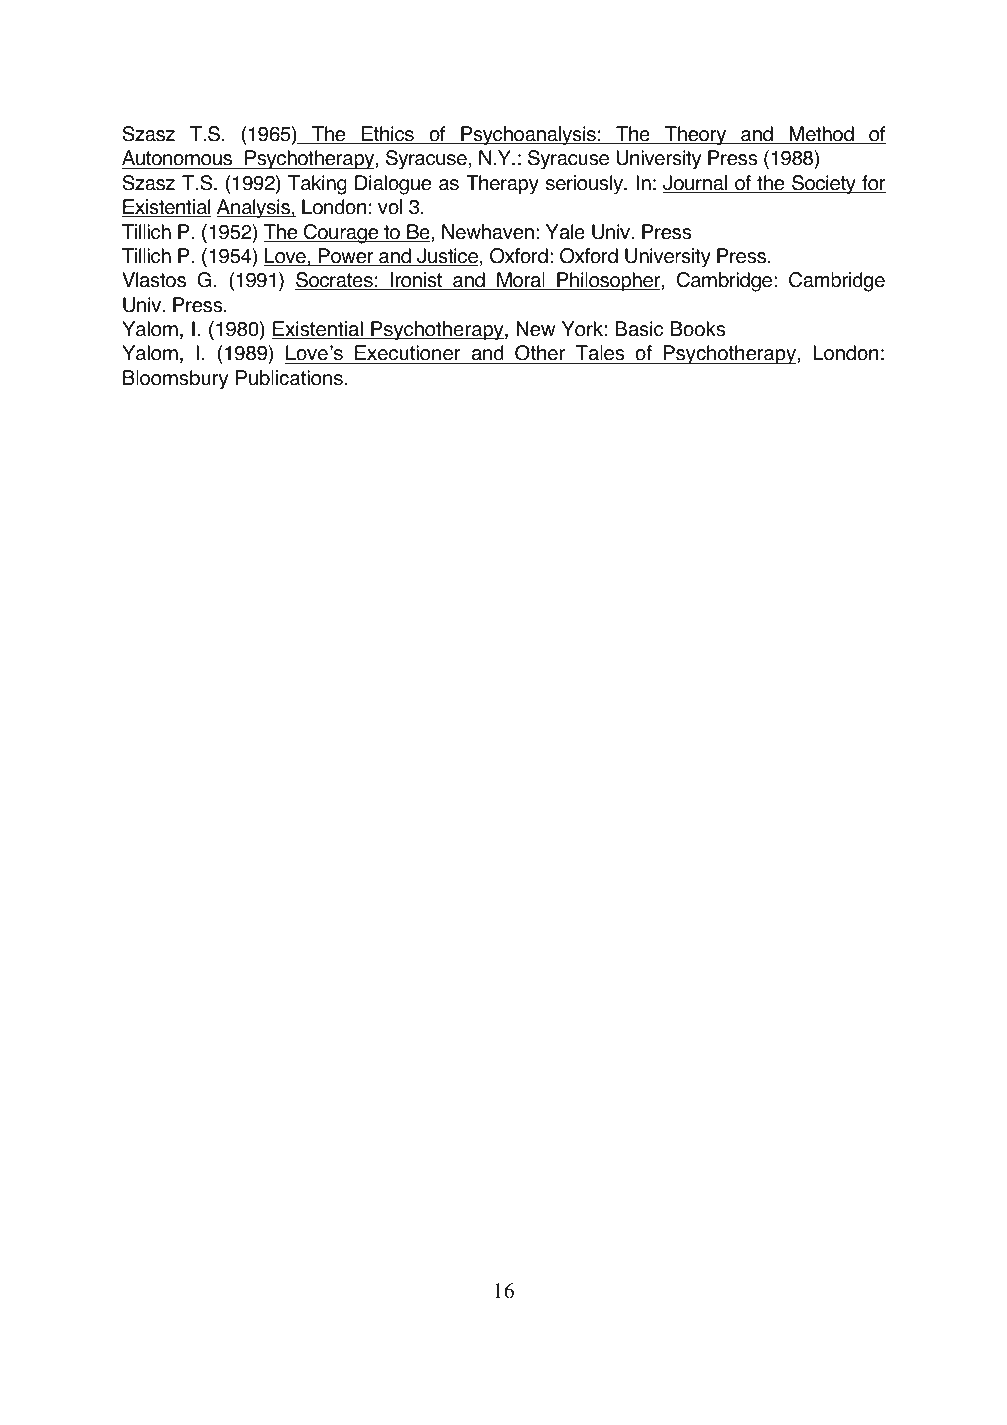  I want to click on Tales, so click(600, 354).
